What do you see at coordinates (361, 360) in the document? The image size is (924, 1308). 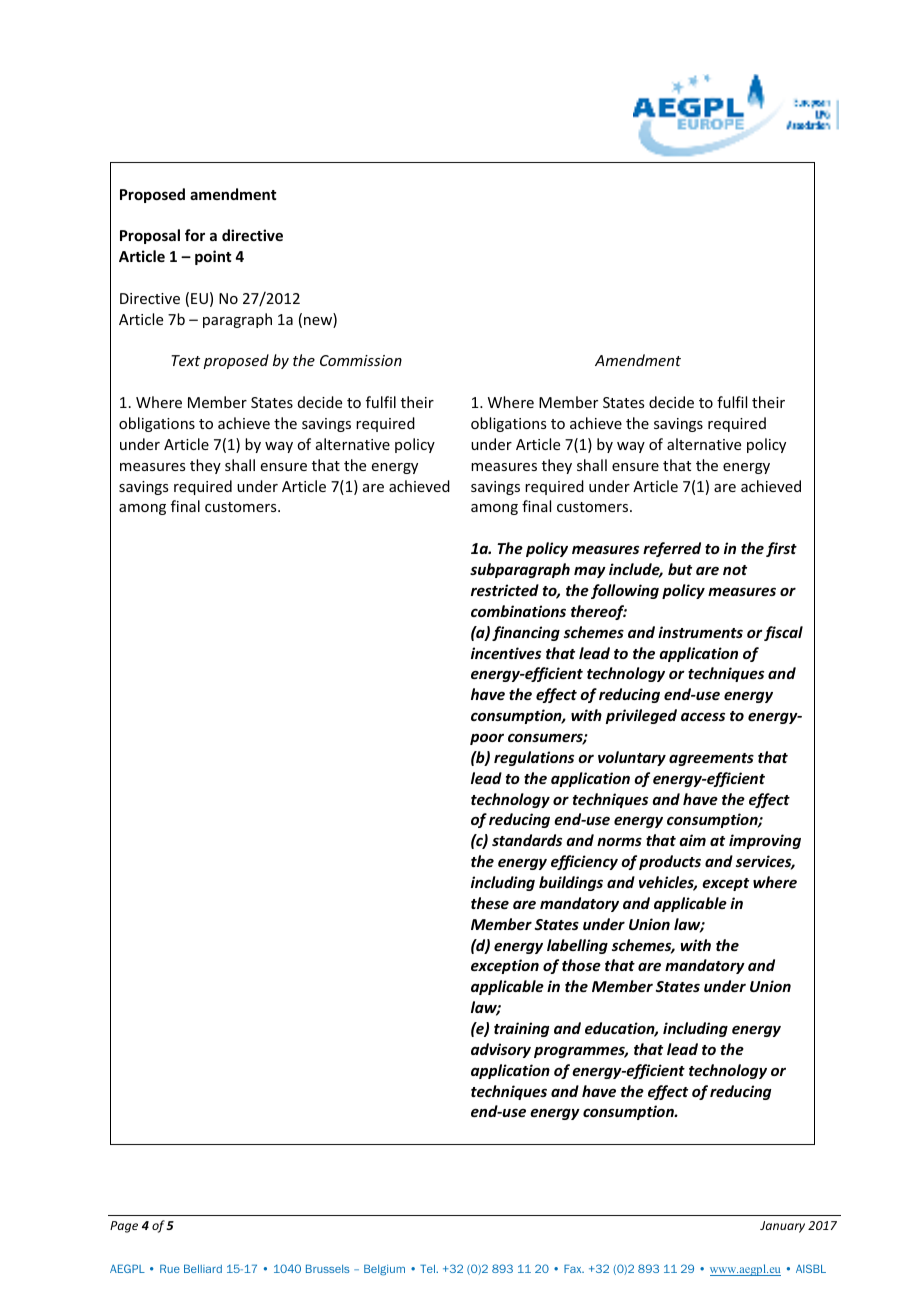 I see `Commission` at bounding box center [361, 360].
